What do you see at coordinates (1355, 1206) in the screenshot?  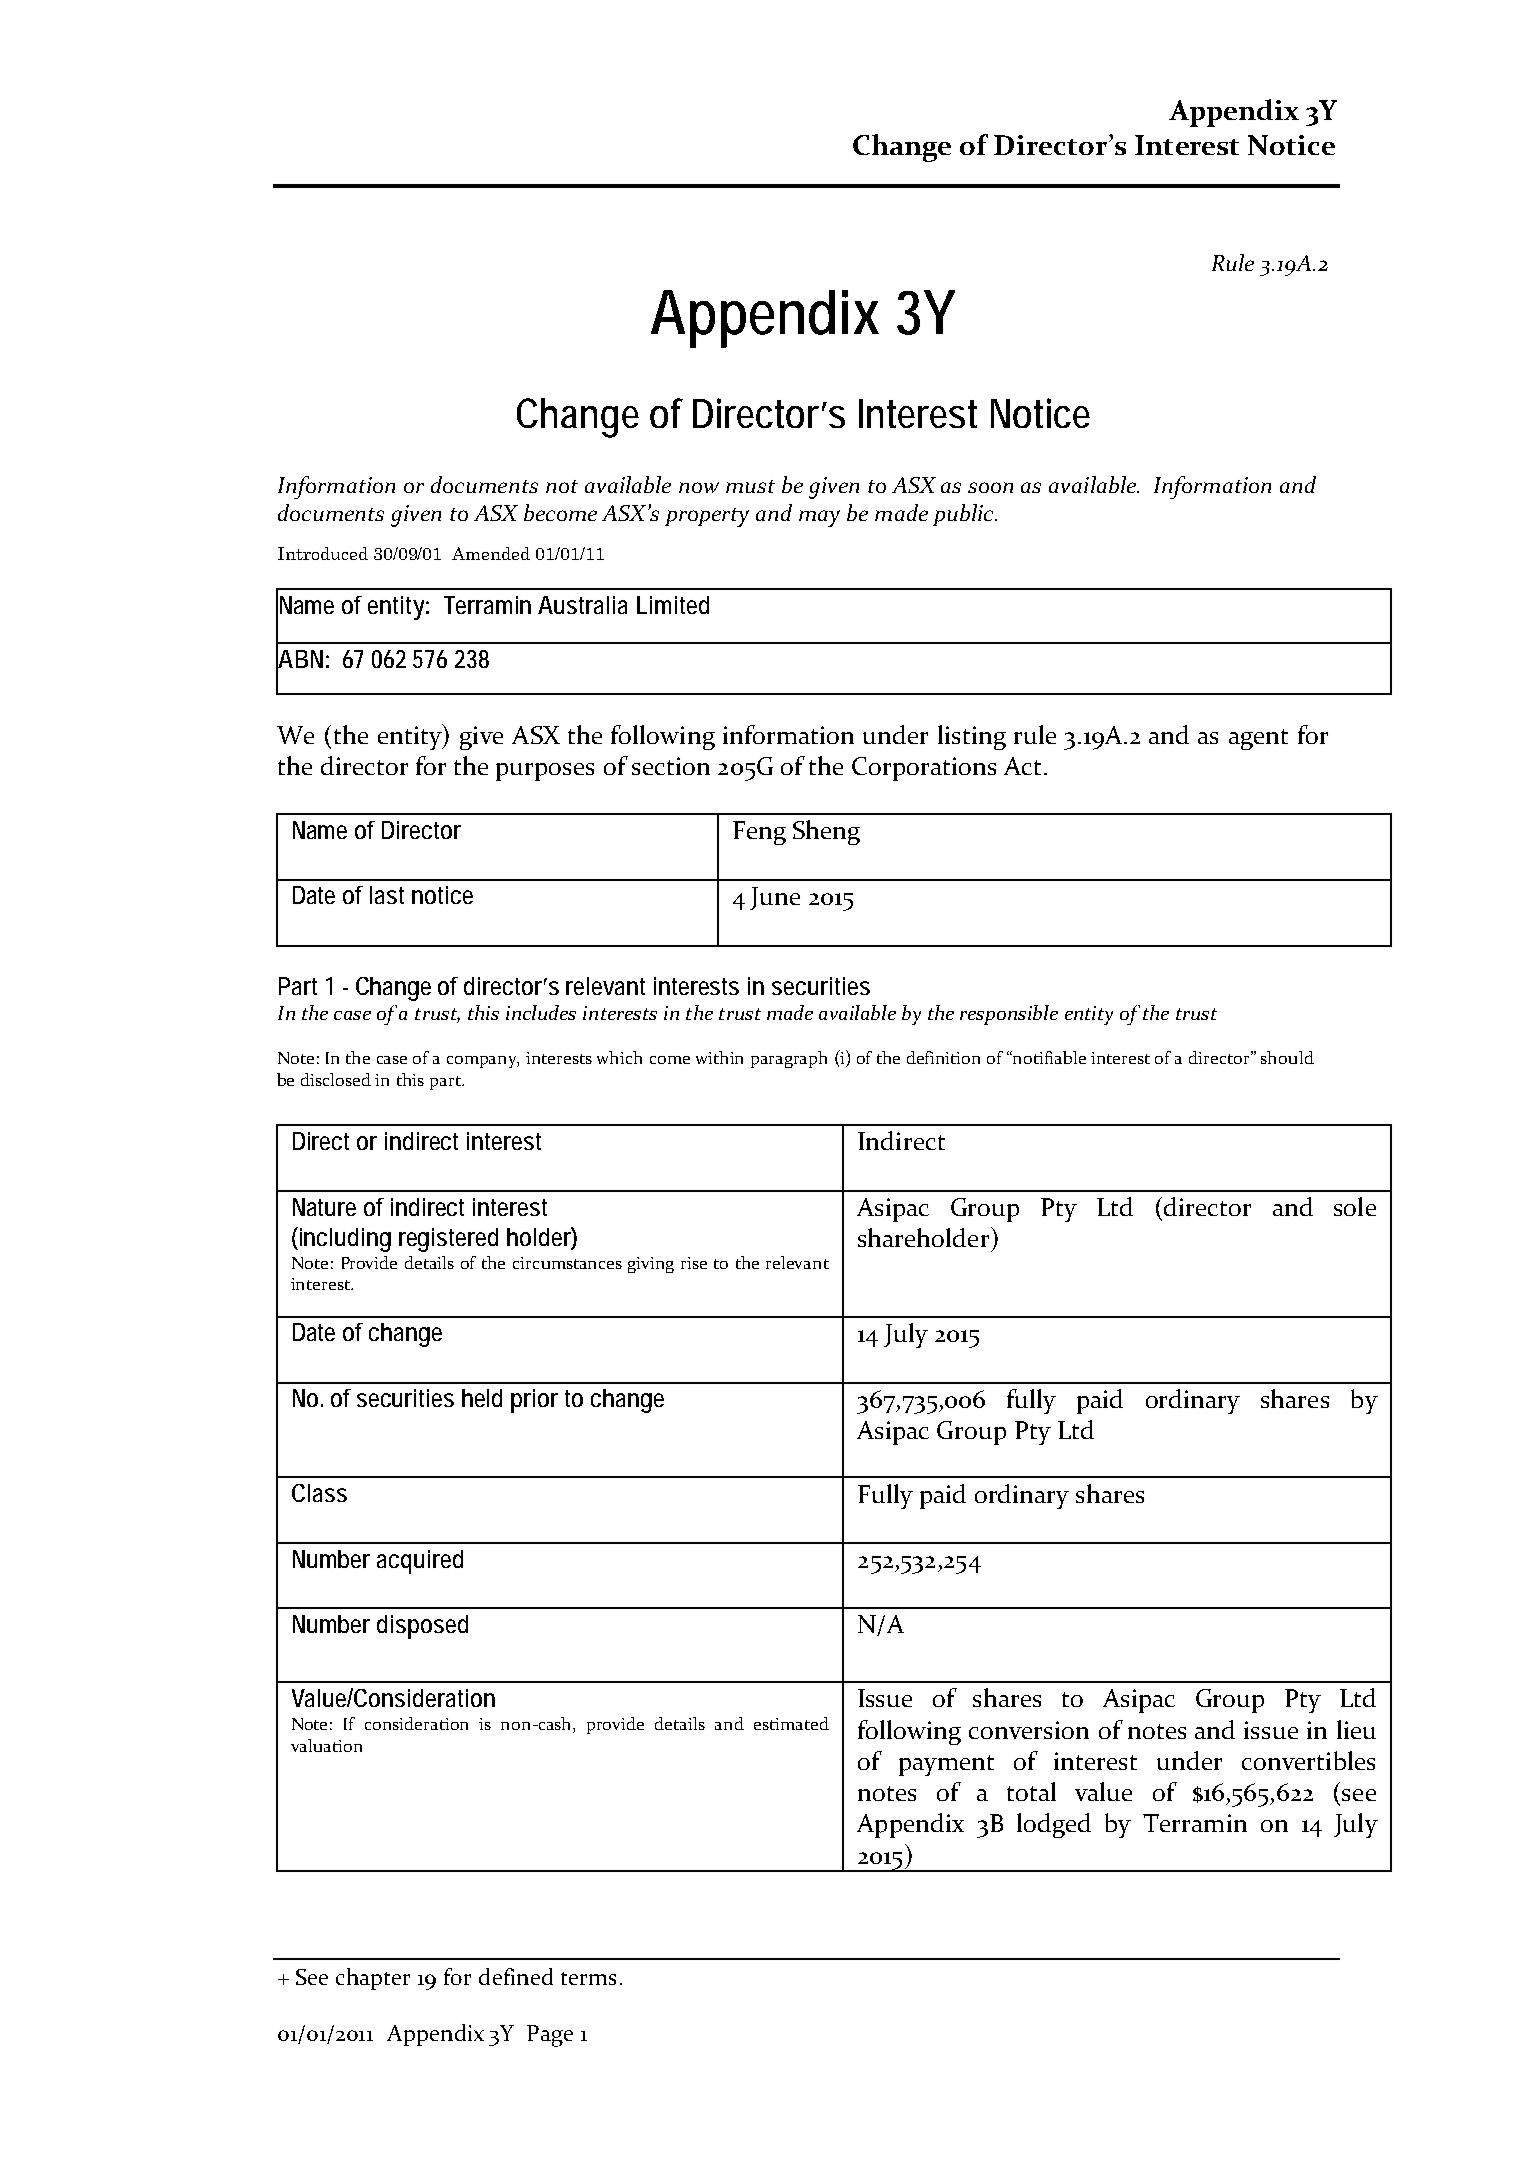 I see `sole` at bounding box center [1355, 1206].
